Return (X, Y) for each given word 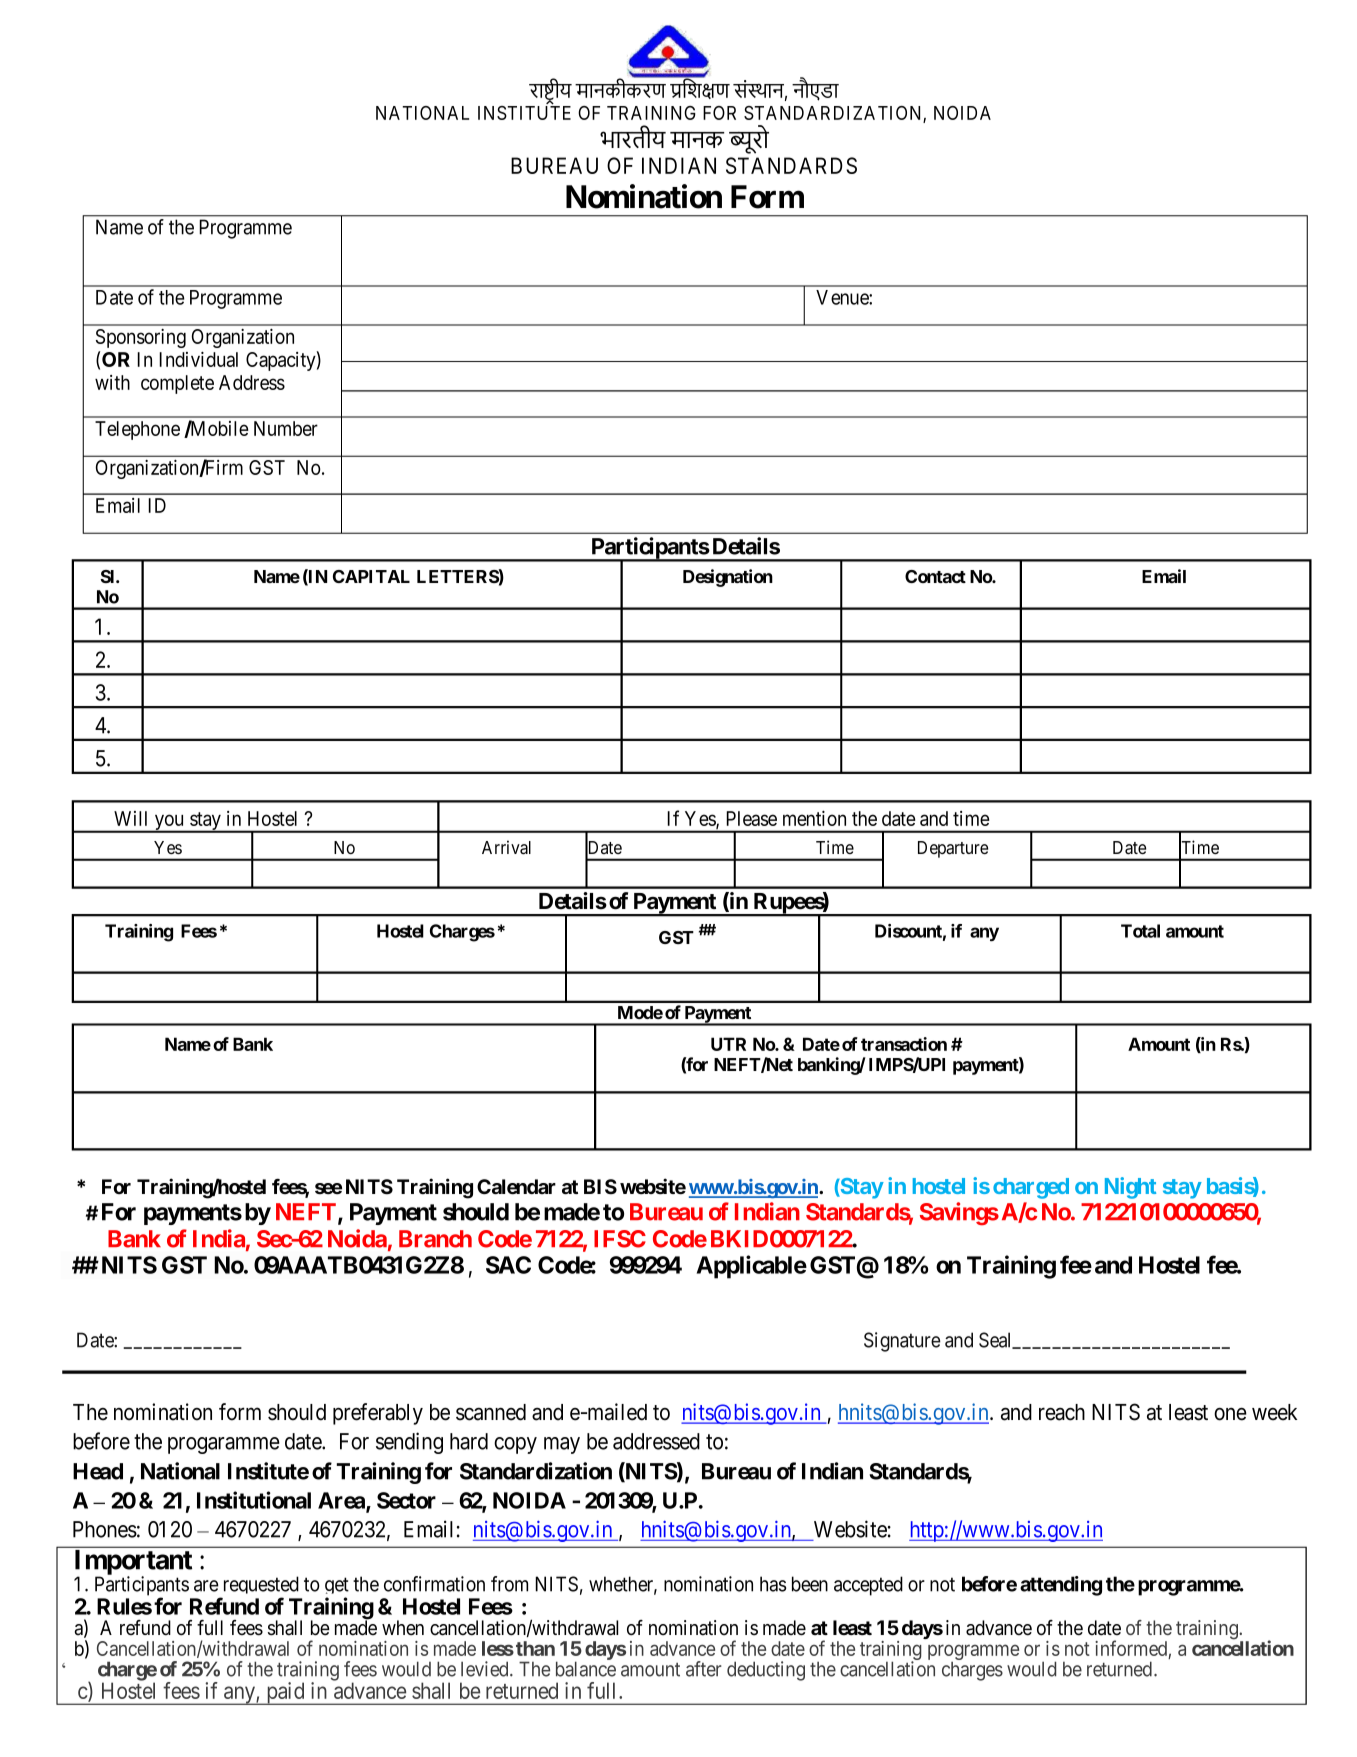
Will (130, 818)
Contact (935, 576)
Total (1140, 931)
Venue (843, 297)
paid (285, 1693)
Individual (198, 359)
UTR (728, 1044)
